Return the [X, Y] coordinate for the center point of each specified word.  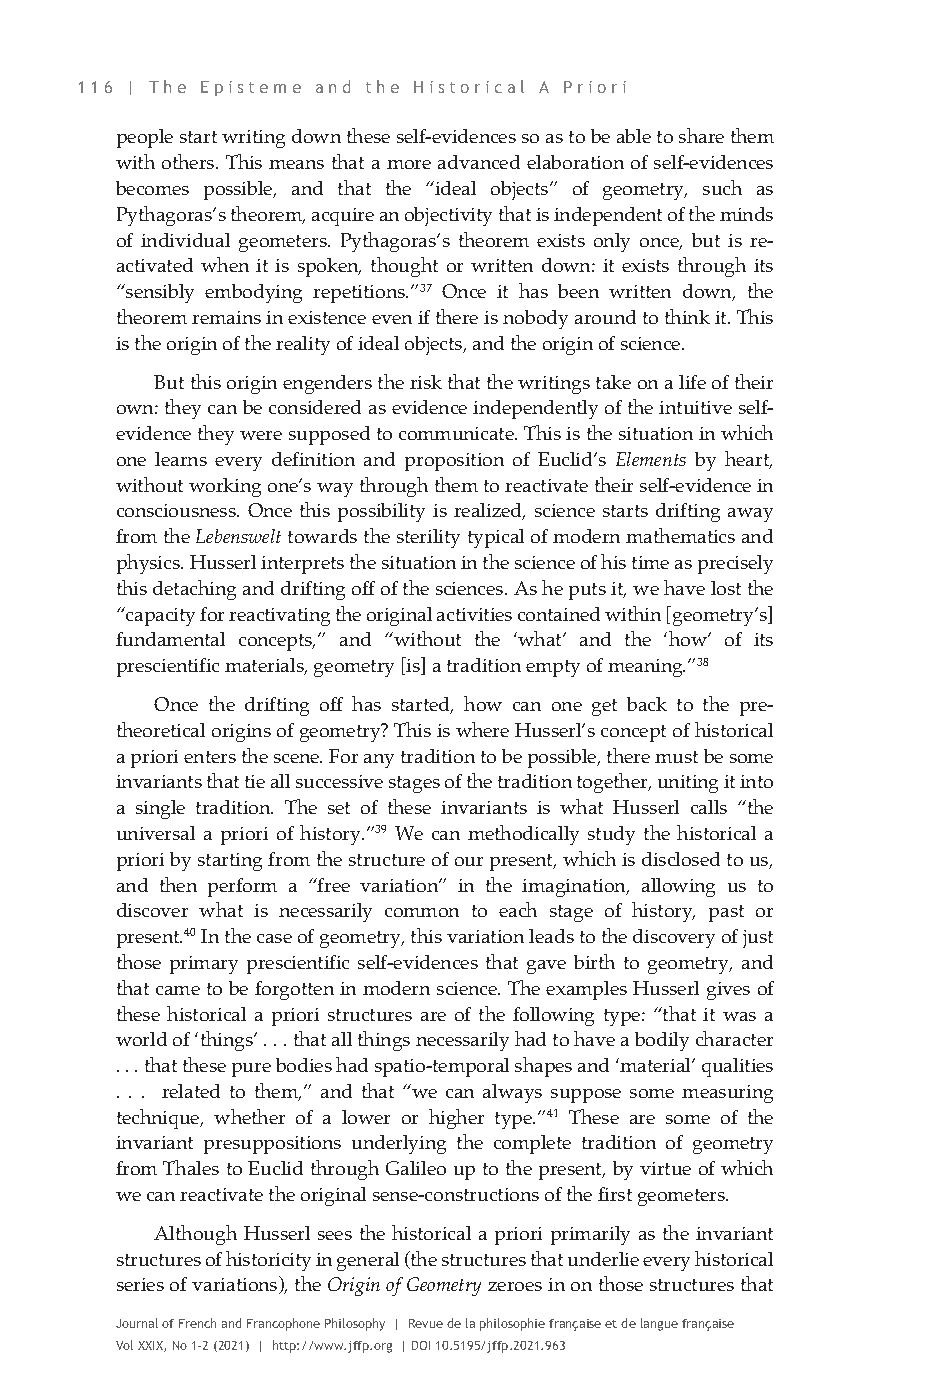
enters [210, 757]
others [189, 161]
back [647, 704]
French [197, 1323]
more [409, 164]
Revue [426, 1323]
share [701, 135]
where [482, 729]
